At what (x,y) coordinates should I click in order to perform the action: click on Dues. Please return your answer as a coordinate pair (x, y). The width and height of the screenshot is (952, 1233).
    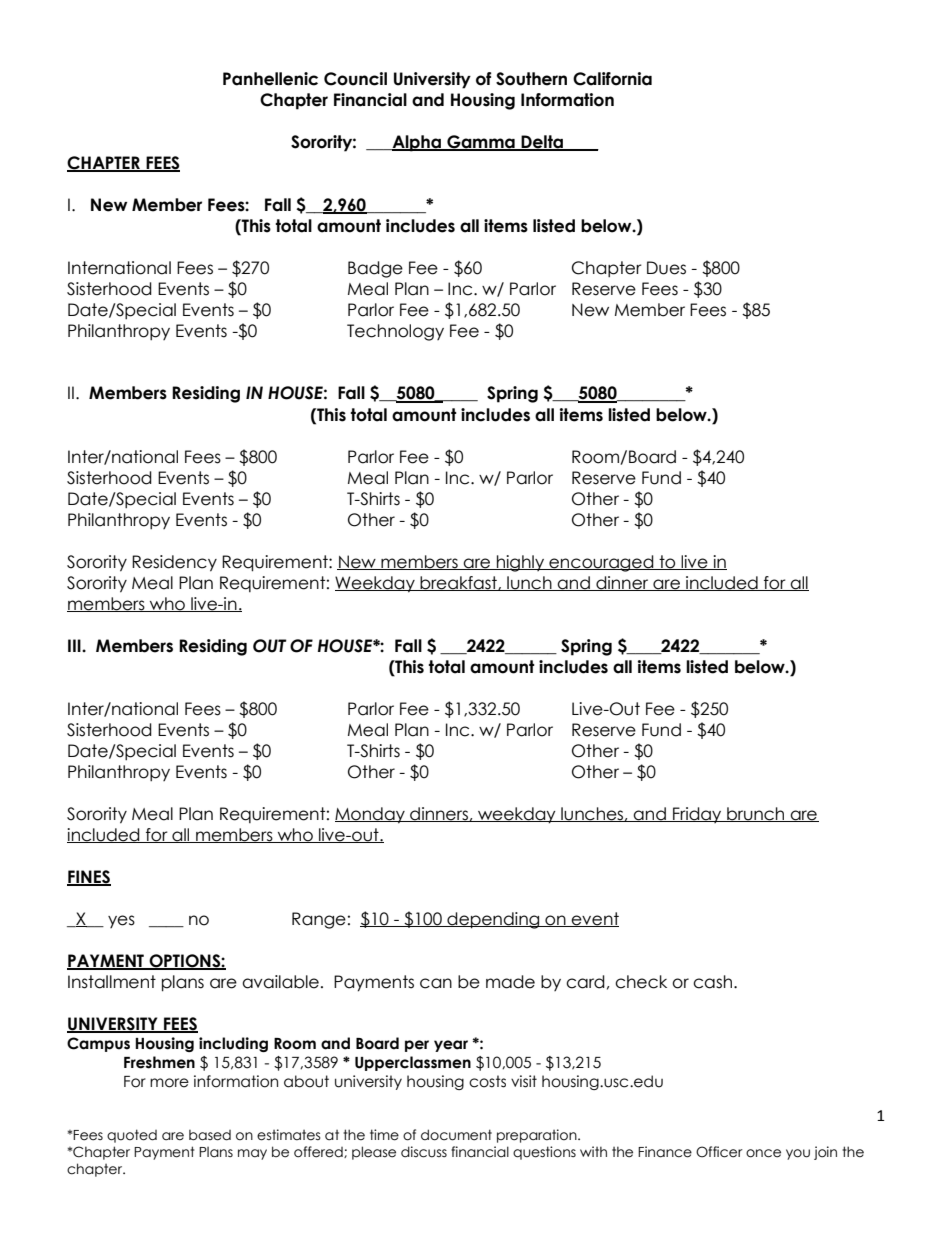
    Looking at the image, I should click on (666, 268).
